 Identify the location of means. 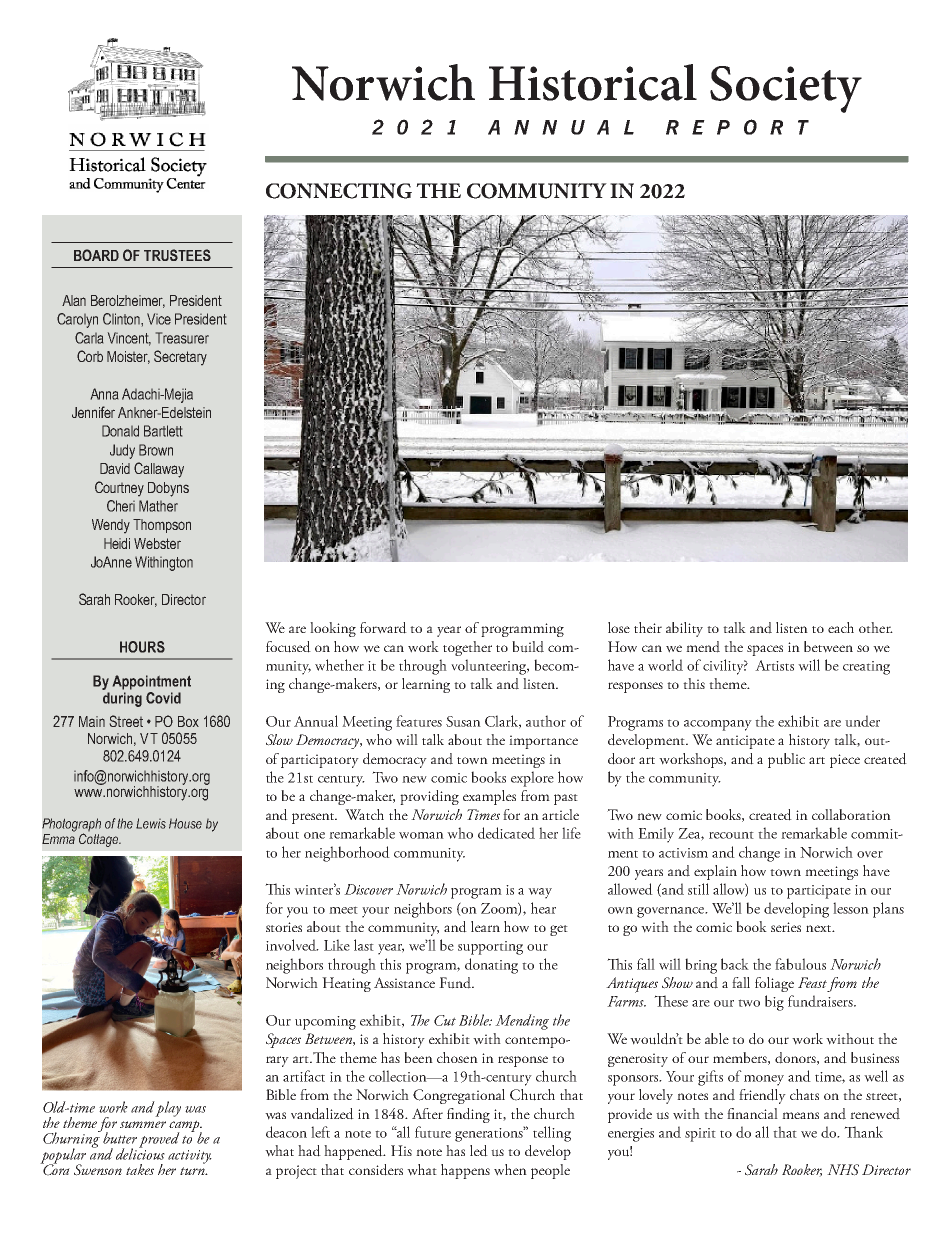
(800, 1115).
